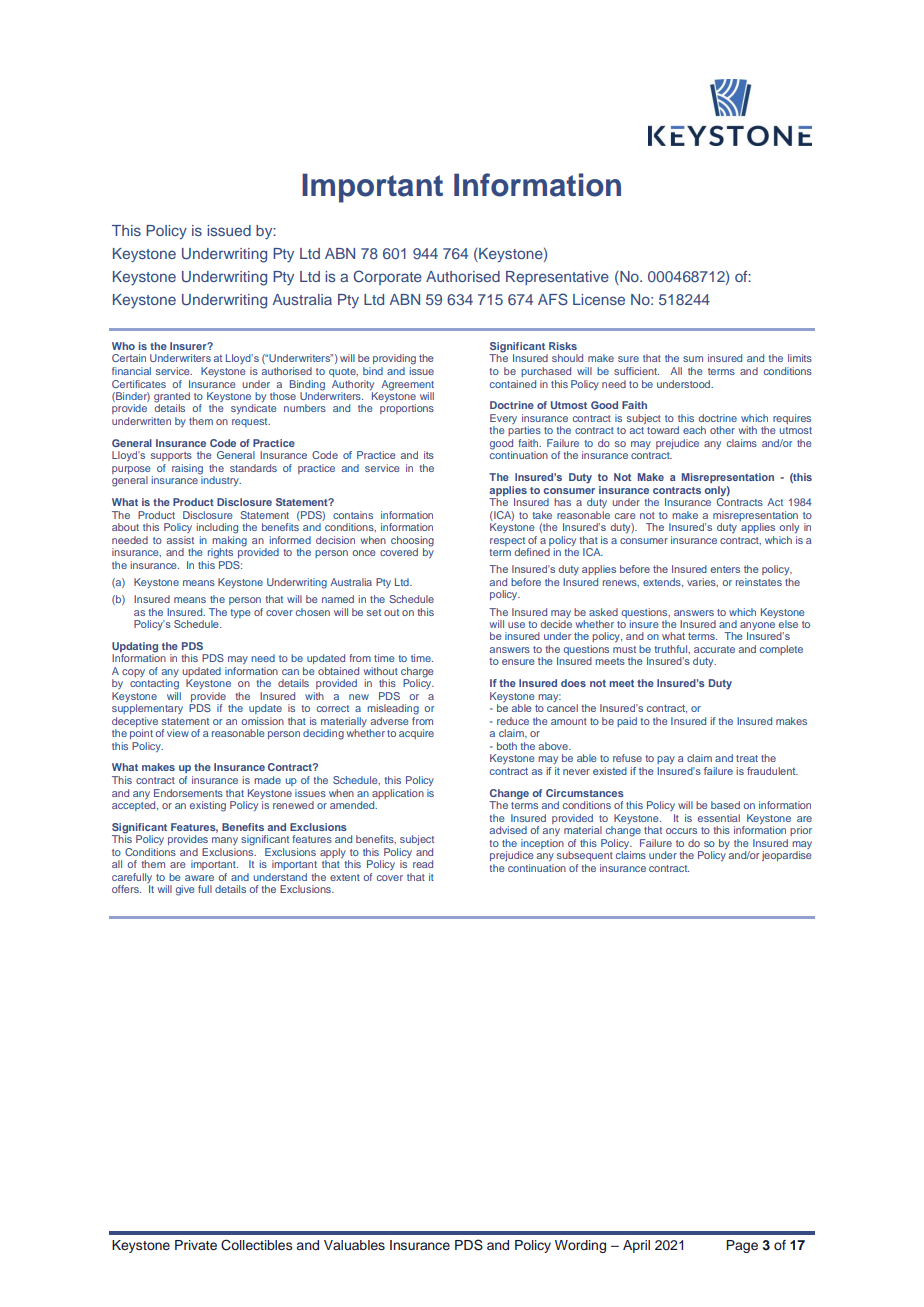  What do you see at coordinates (742, 1246) in the screenshot?
I see `Page` at bounding box center [742, 1246].
